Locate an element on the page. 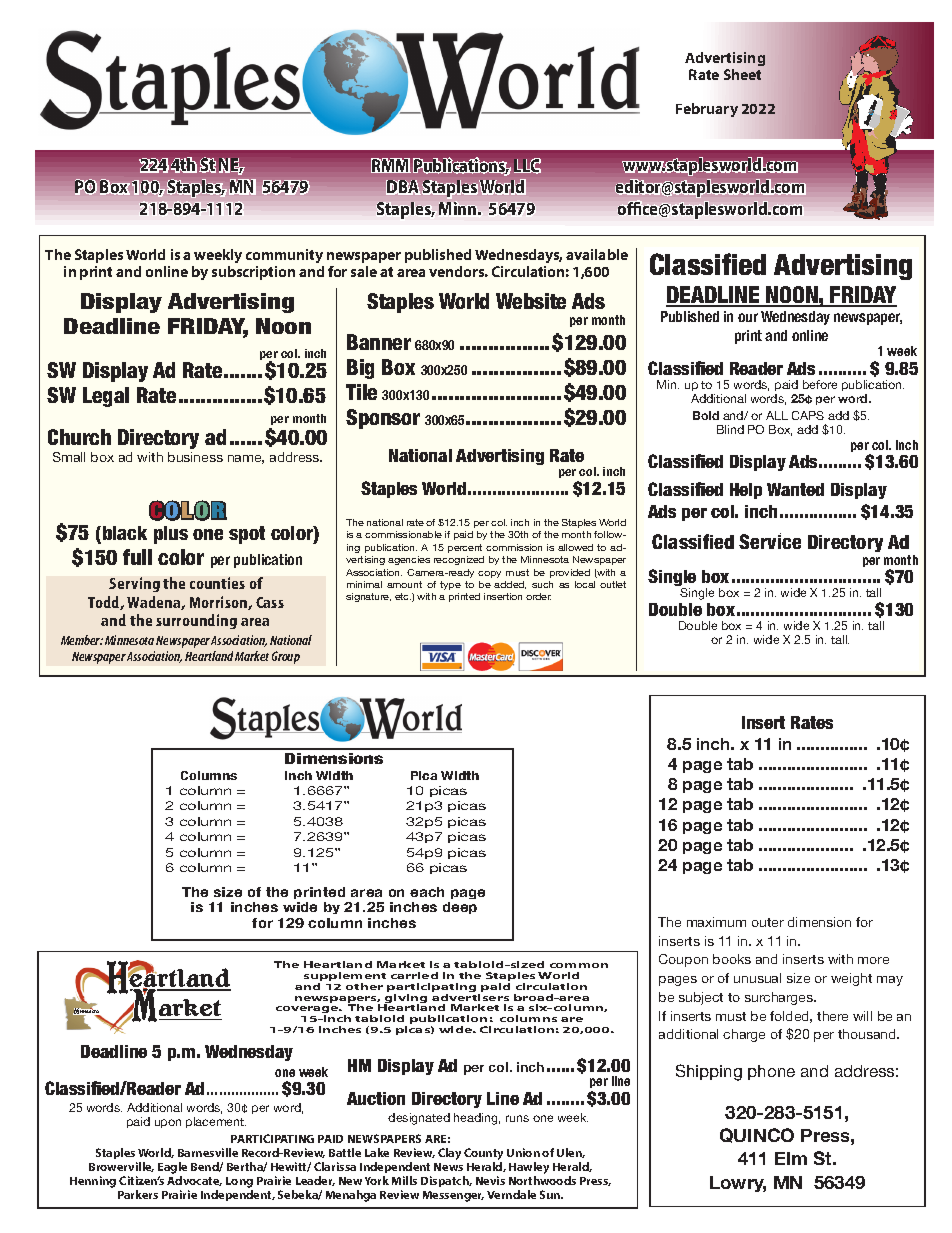 Image resolution: width=952 pixels, height=1233 pixels. surrounding is located at coordinates (196, 621).
